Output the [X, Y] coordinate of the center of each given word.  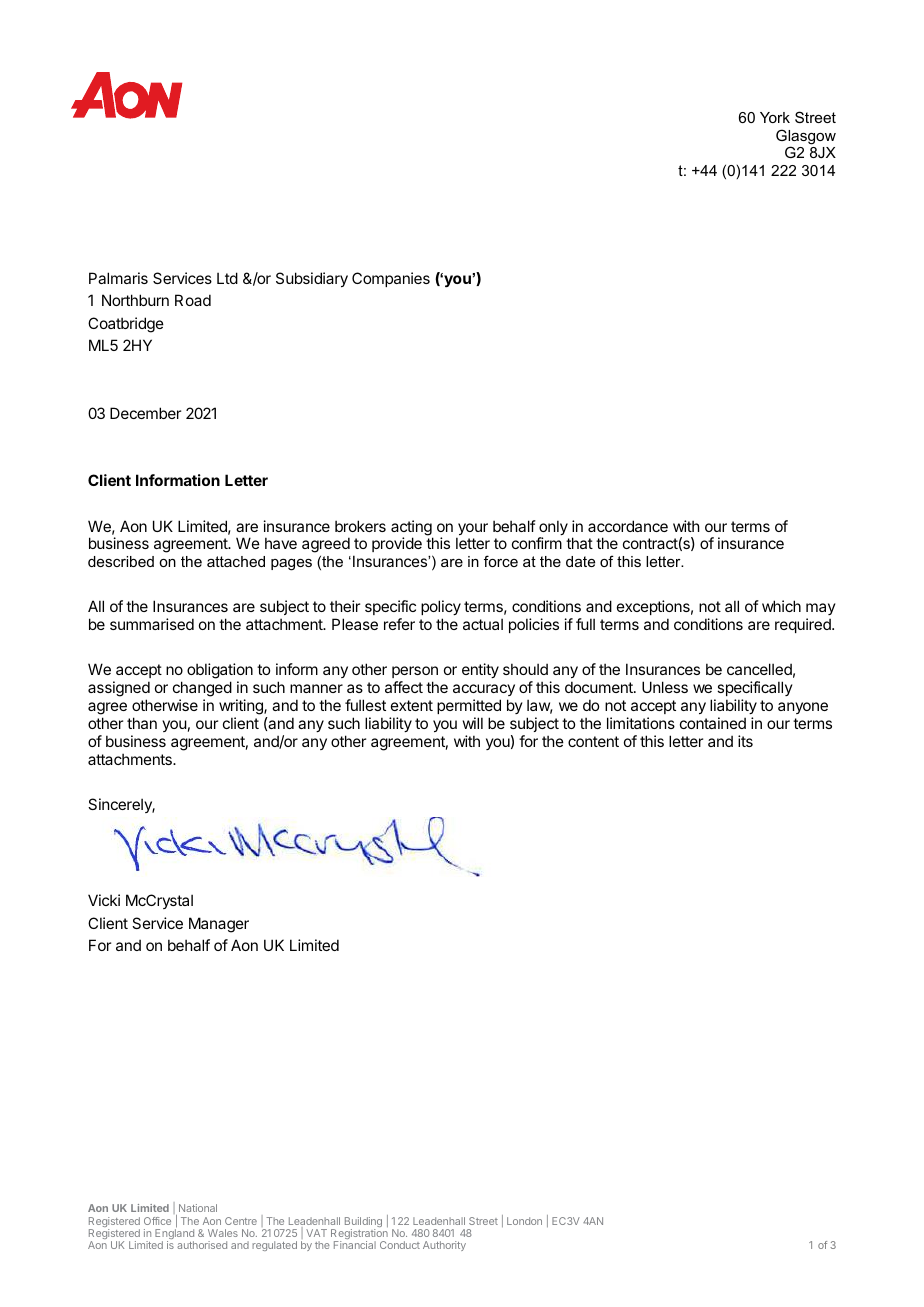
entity [480, 670]
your [472, 530]
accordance [628, 526]
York [775, 117]
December [145, 413]
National [198, 1208]
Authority [444, 1246]
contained [713, 723]
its [745, 741]
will [473, 723]
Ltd [227, 278]
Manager [219, 925]
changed [202, 689]
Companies [391, 279]
